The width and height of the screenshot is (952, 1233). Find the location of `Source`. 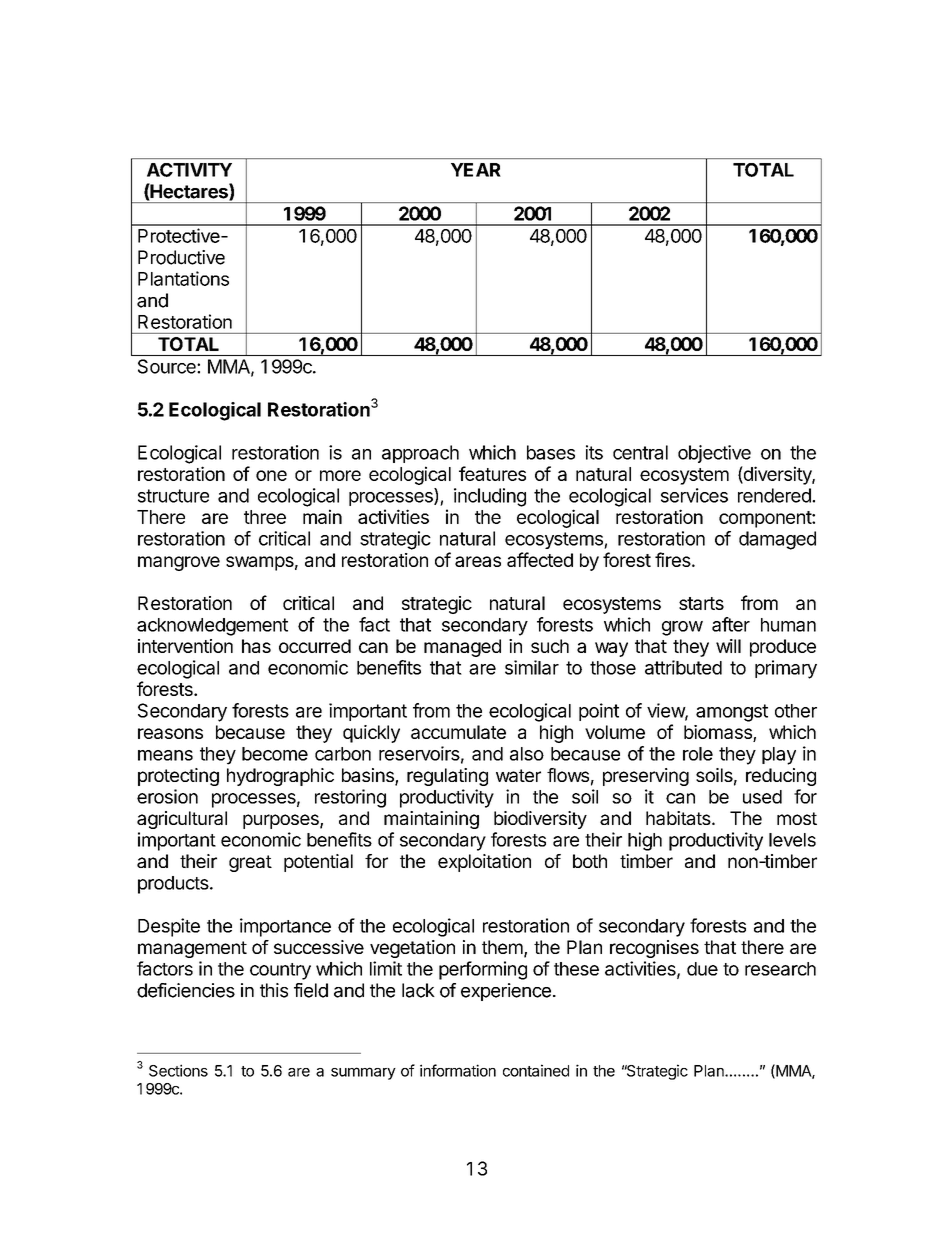

Source is located at coordinates (168, 366).
